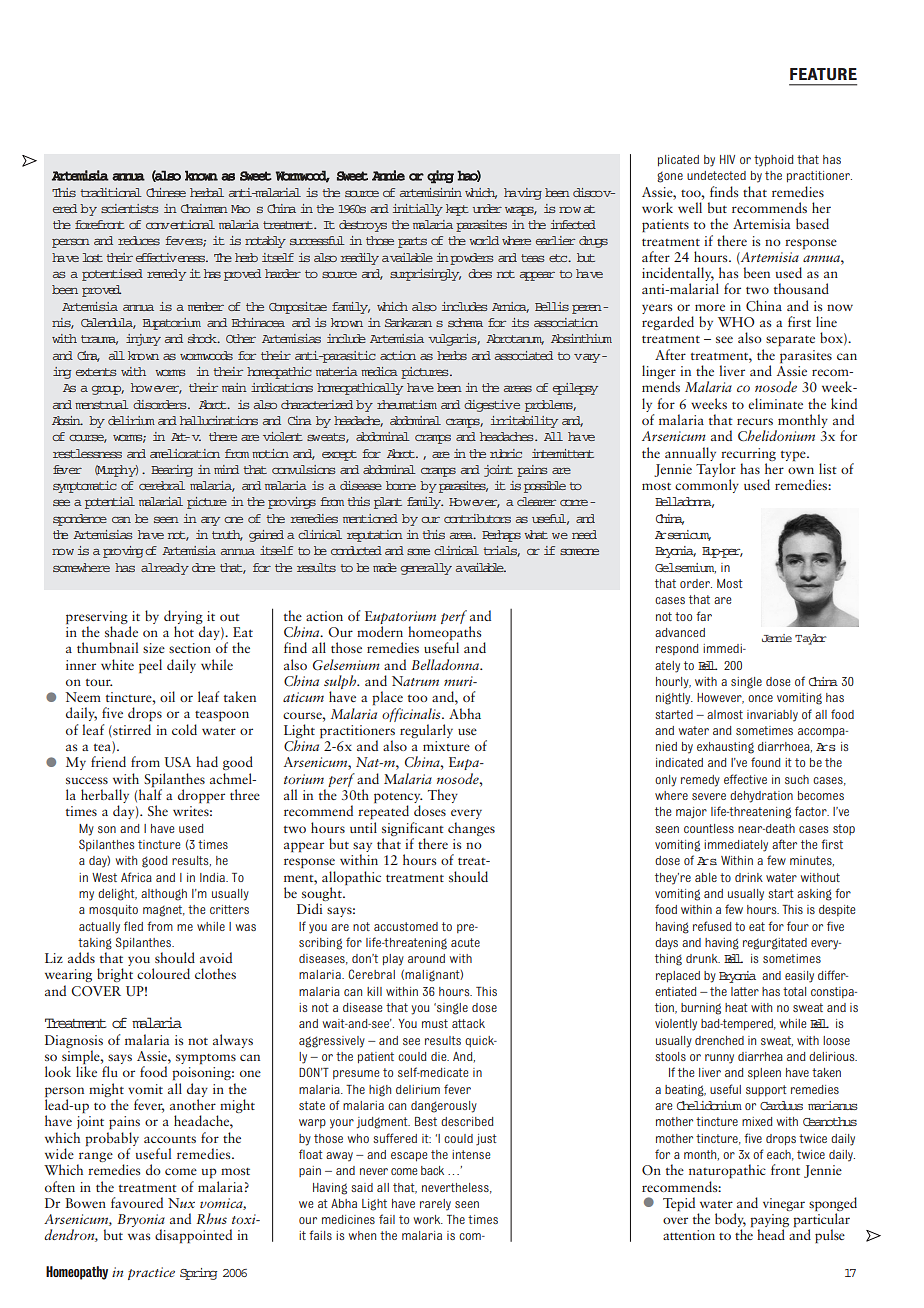  I want to click on kept, so click(457, 210).
